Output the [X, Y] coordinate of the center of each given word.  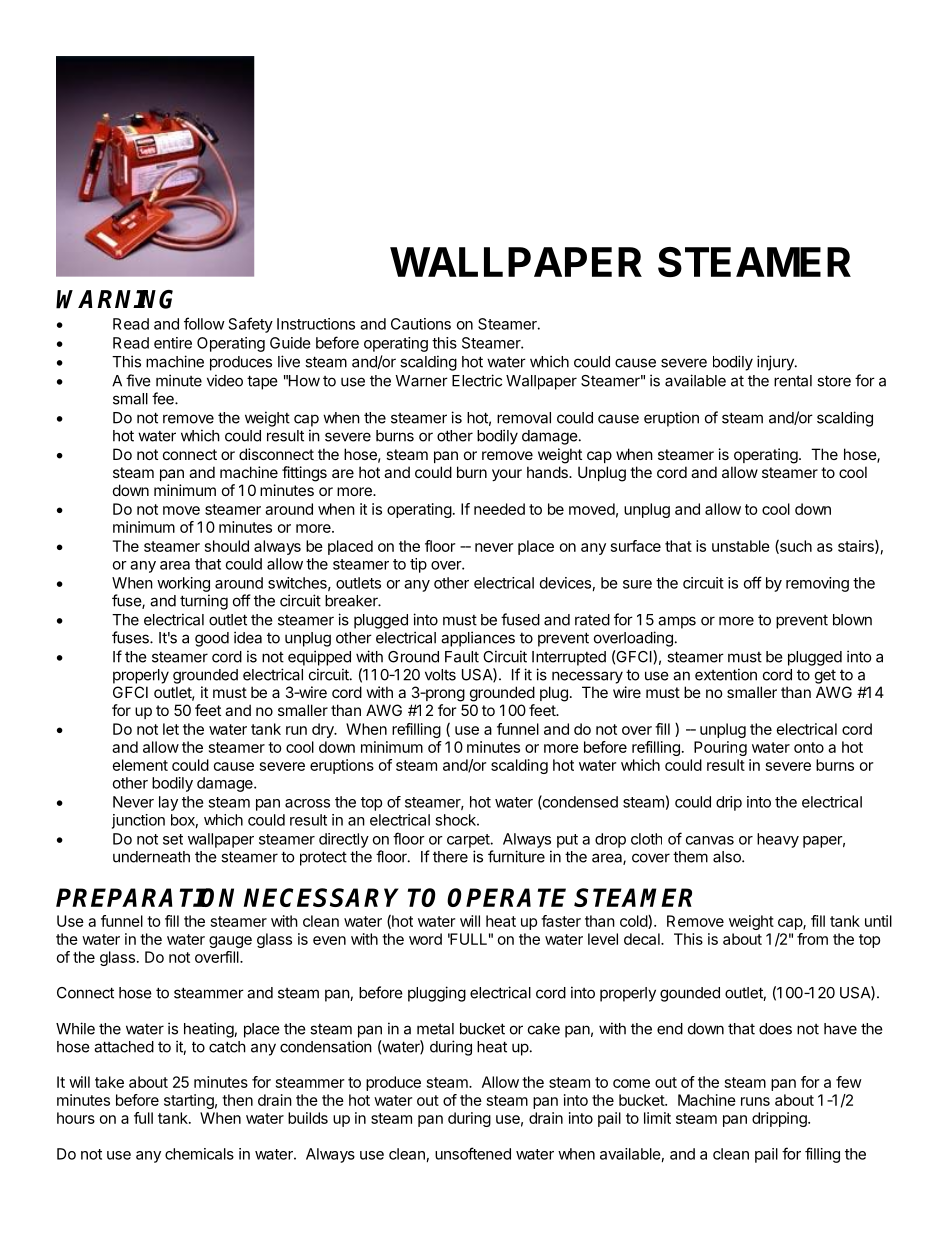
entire [173, 343]
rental [793, 381]
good [212, 639]
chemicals [199, 1154]
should [227, 546]
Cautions [421, 324]
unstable [741, 546]
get [825, 677]
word [425, 939]
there [450, 857]
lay [168, 803]
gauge [230, 942]
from [812, 939]
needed [499, 509]
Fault [462, 657]
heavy [778, 840]
